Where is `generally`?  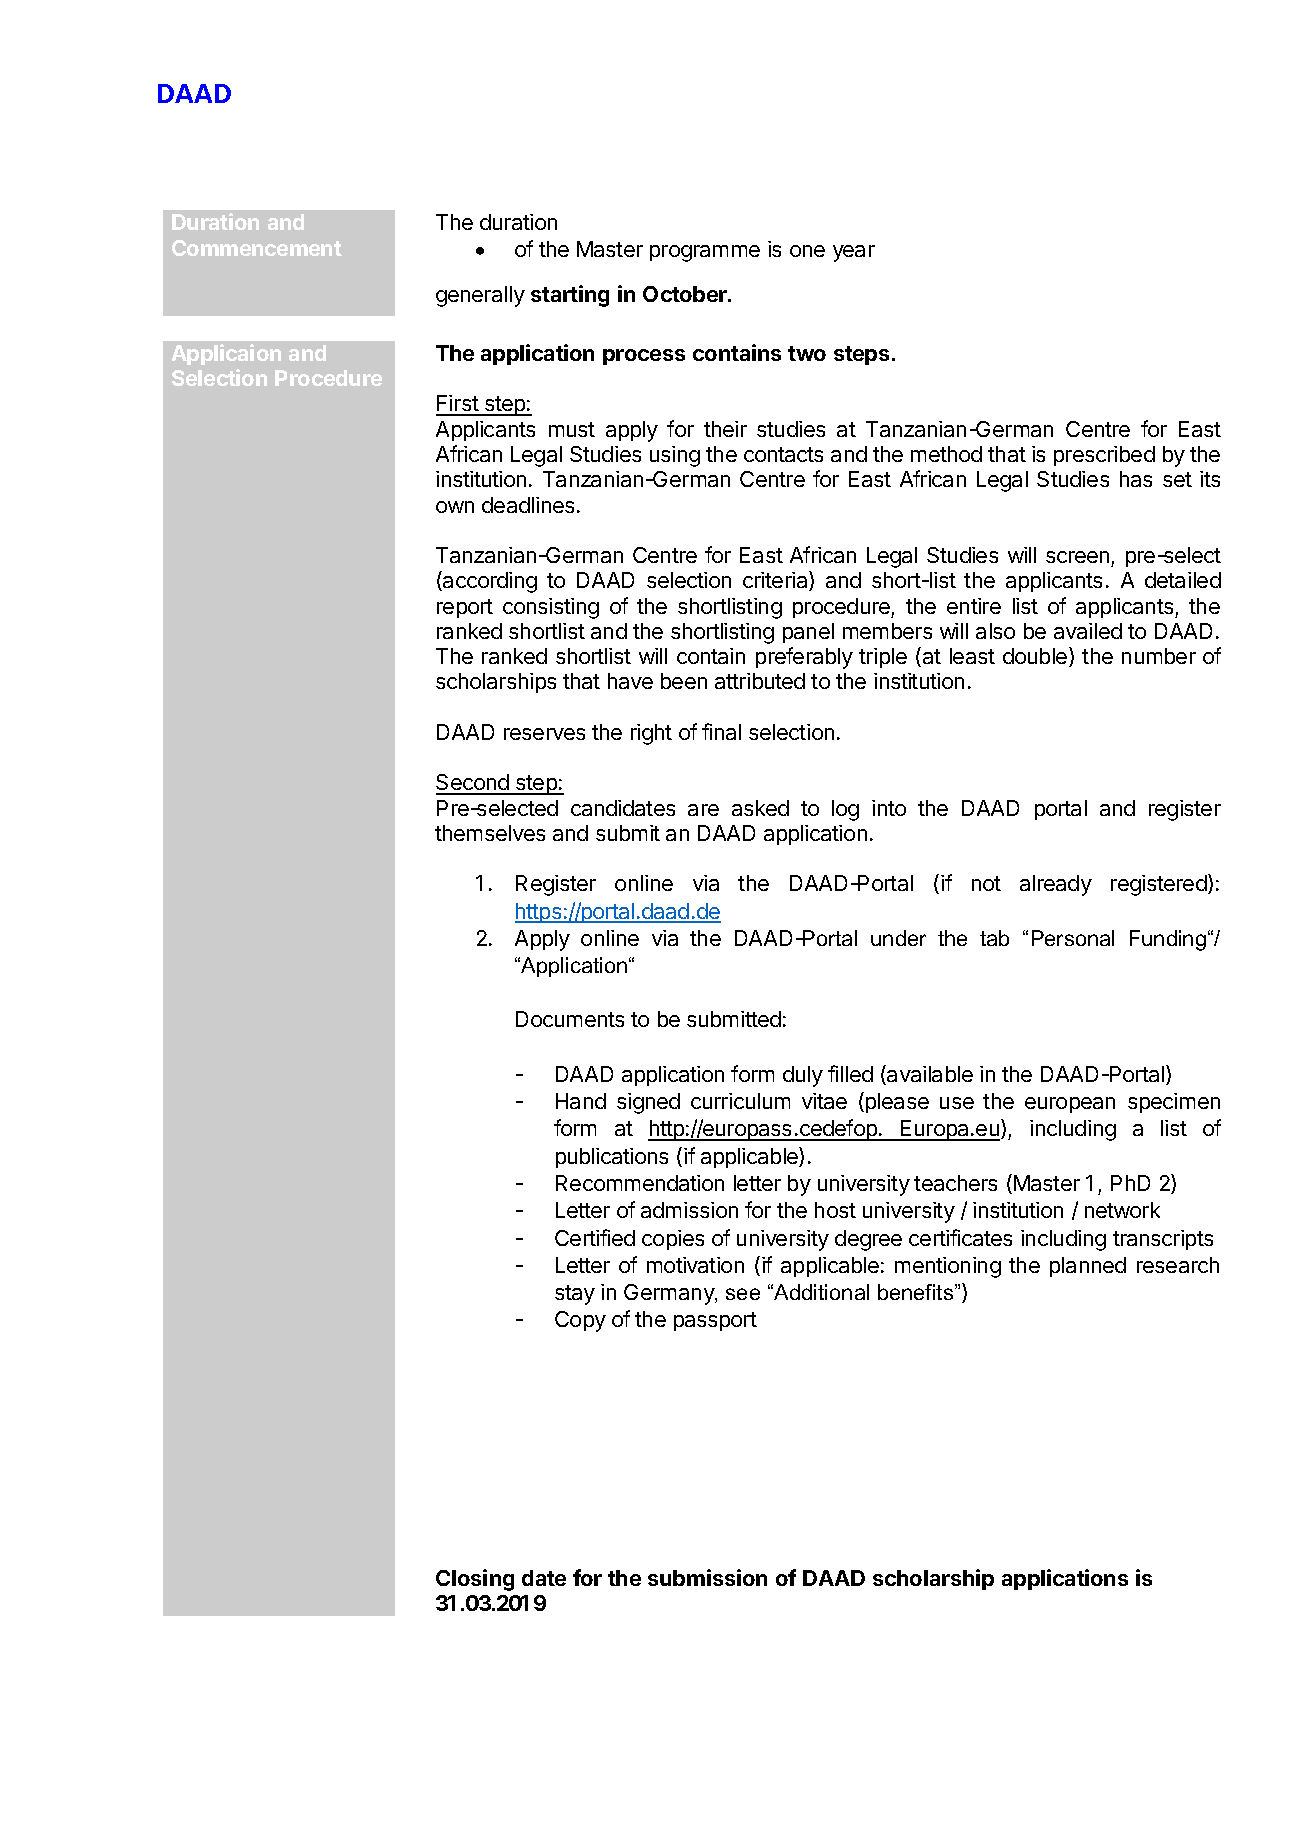 generally is located at coordinates (480, 296).
